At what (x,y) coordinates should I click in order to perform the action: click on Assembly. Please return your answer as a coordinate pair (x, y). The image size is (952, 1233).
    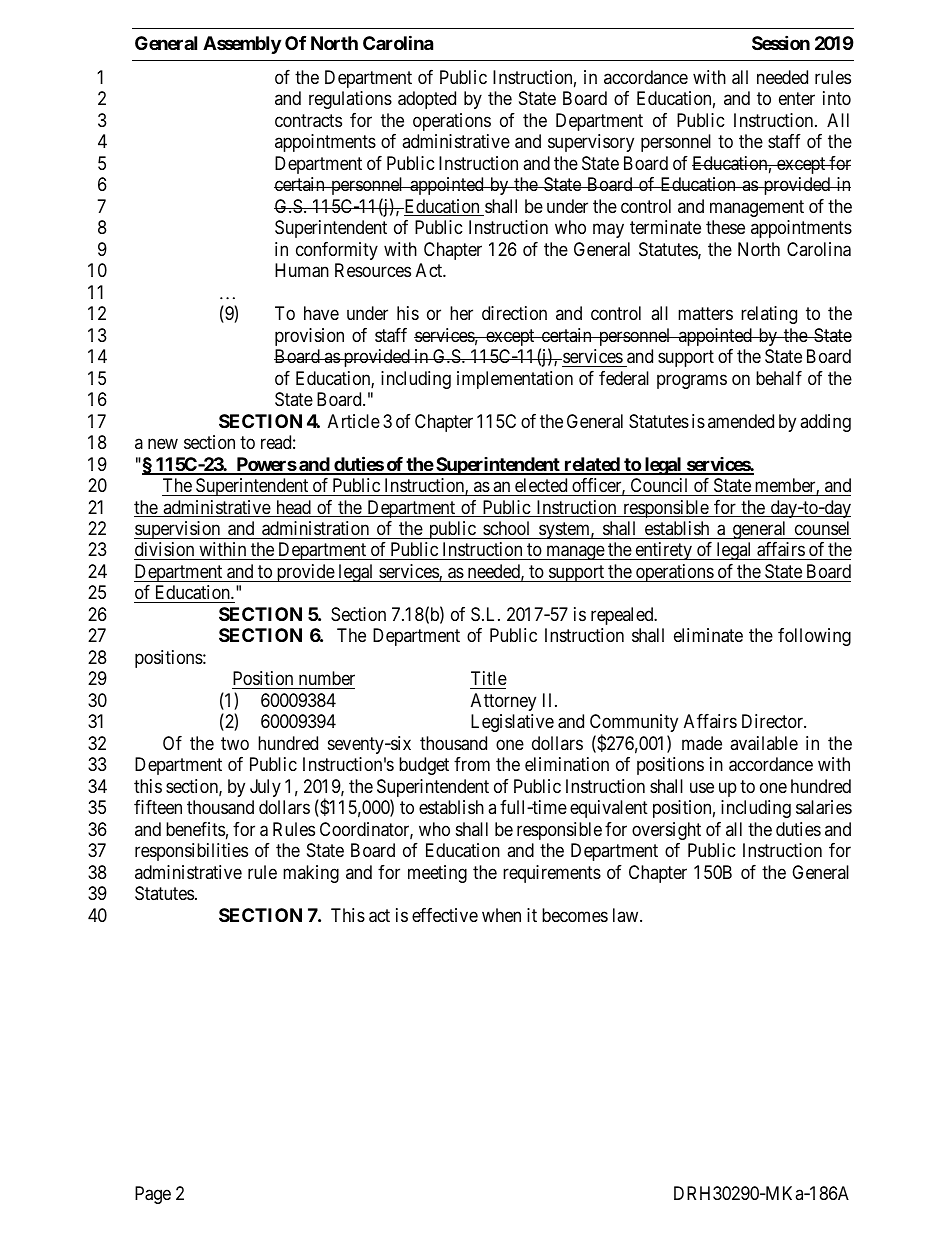
    Looking at the image, I should click on (242, 45).
